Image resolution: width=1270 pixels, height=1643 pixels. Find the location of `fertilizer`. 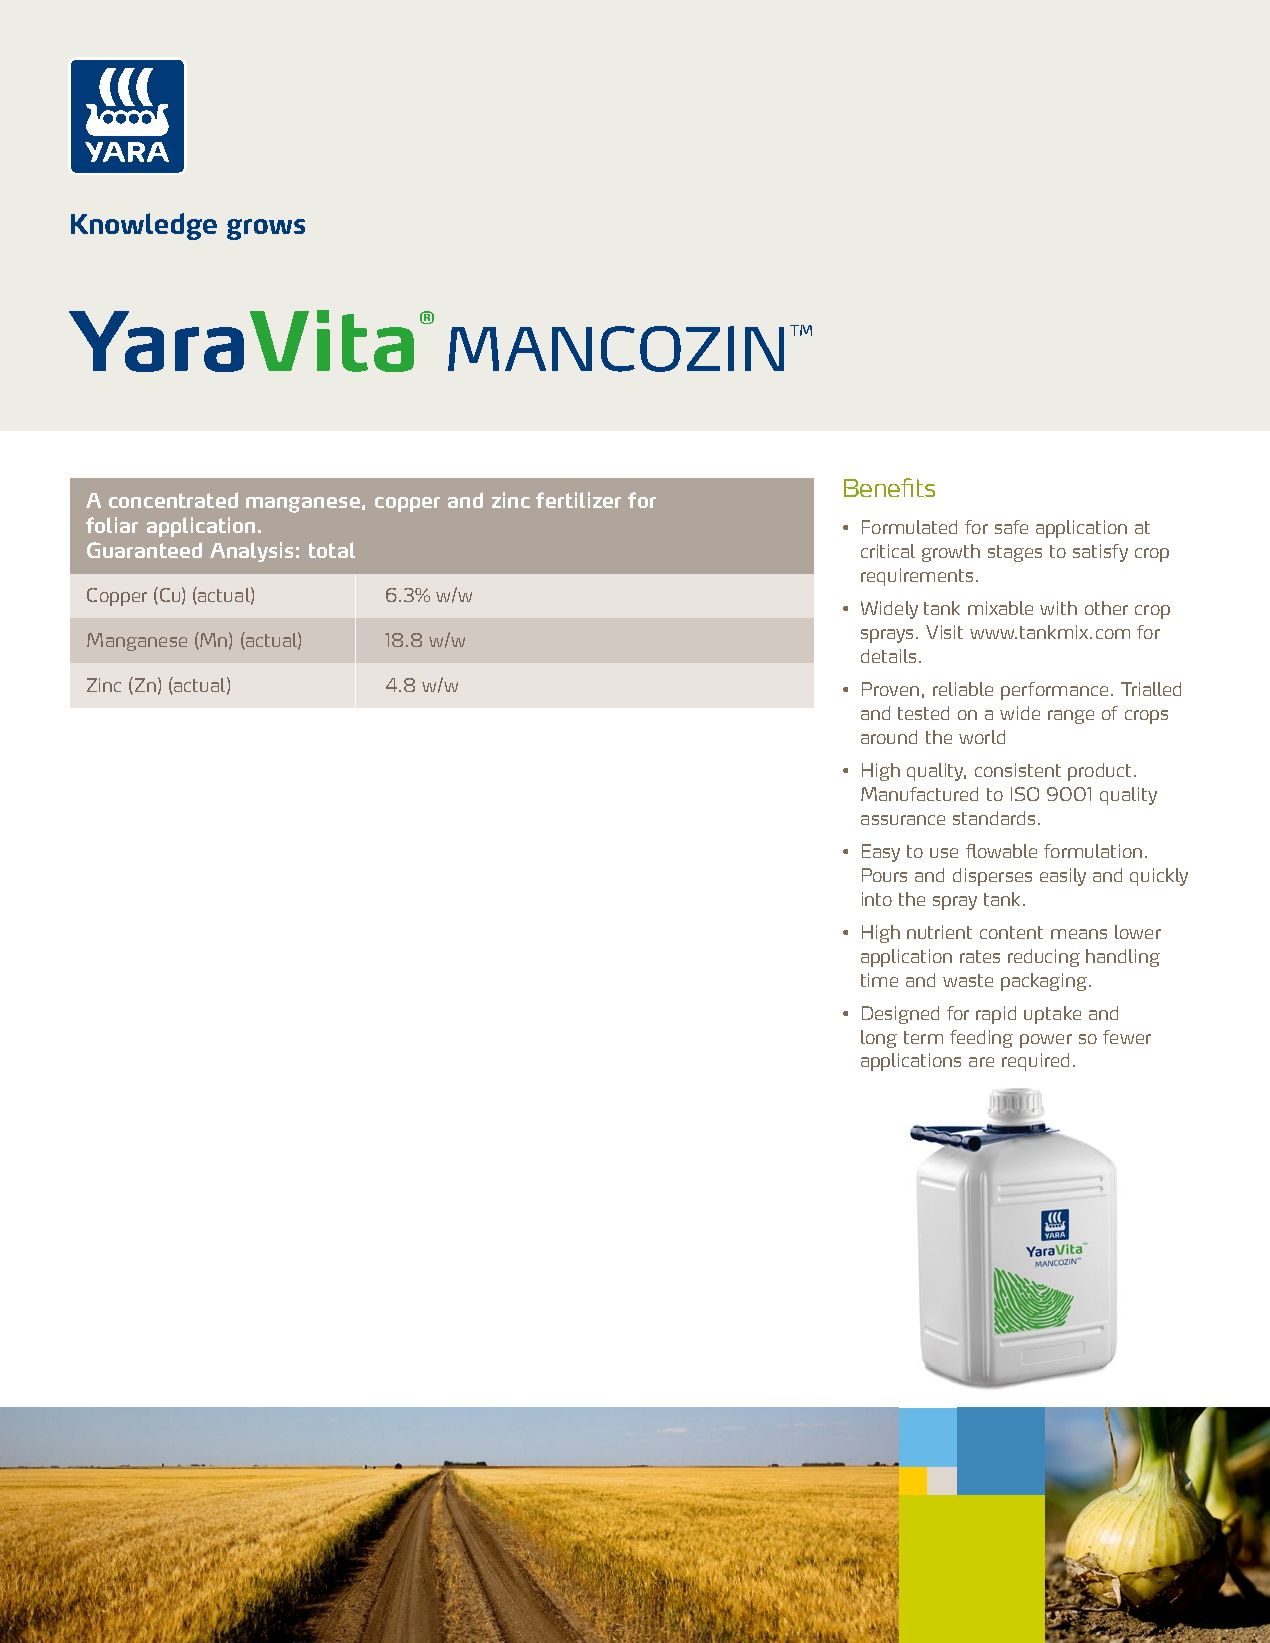

fertilizer is located at coordinates (578, 500).
